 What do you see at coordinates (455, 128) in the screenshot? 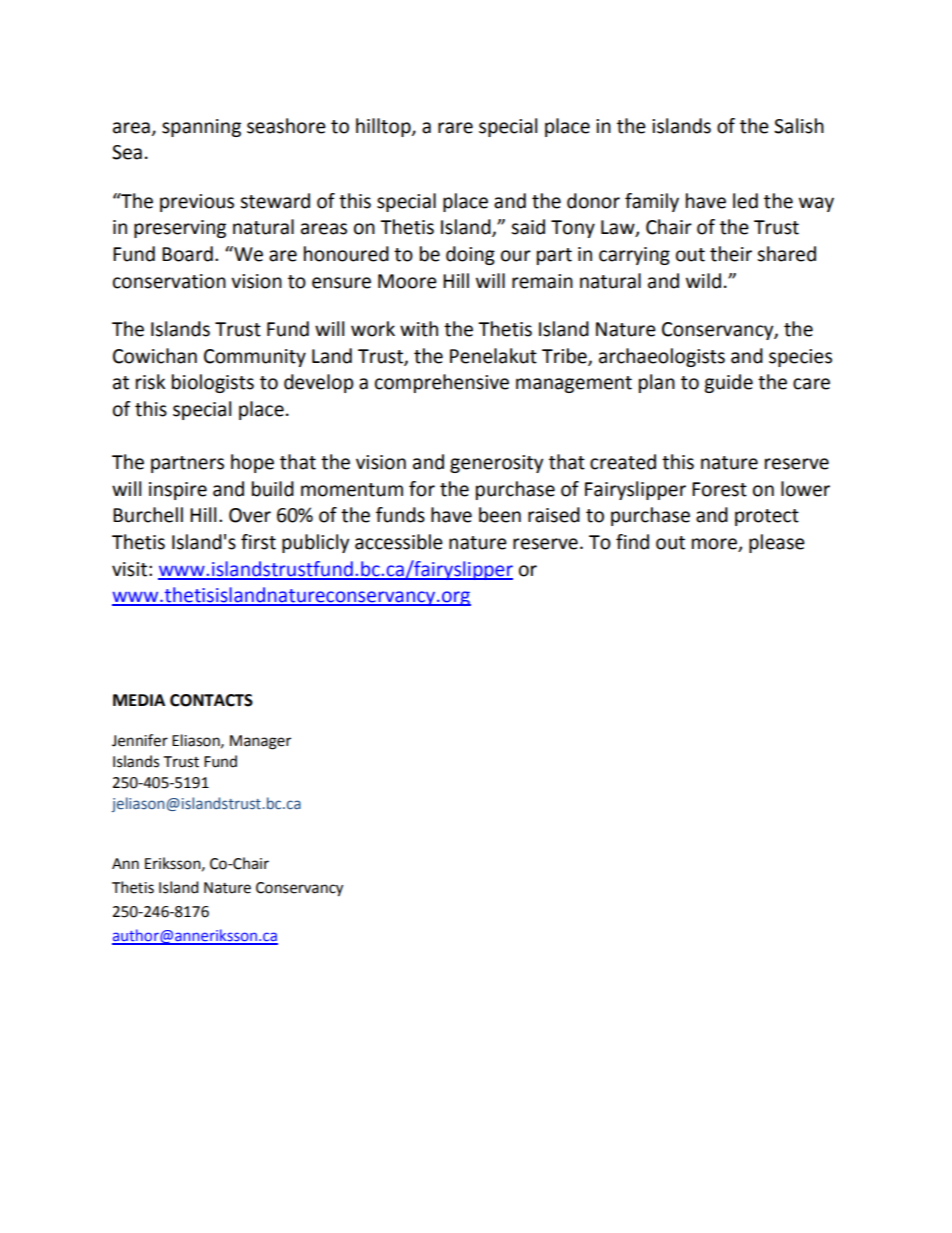
I see `rare` at bounding box center [455, 128].
